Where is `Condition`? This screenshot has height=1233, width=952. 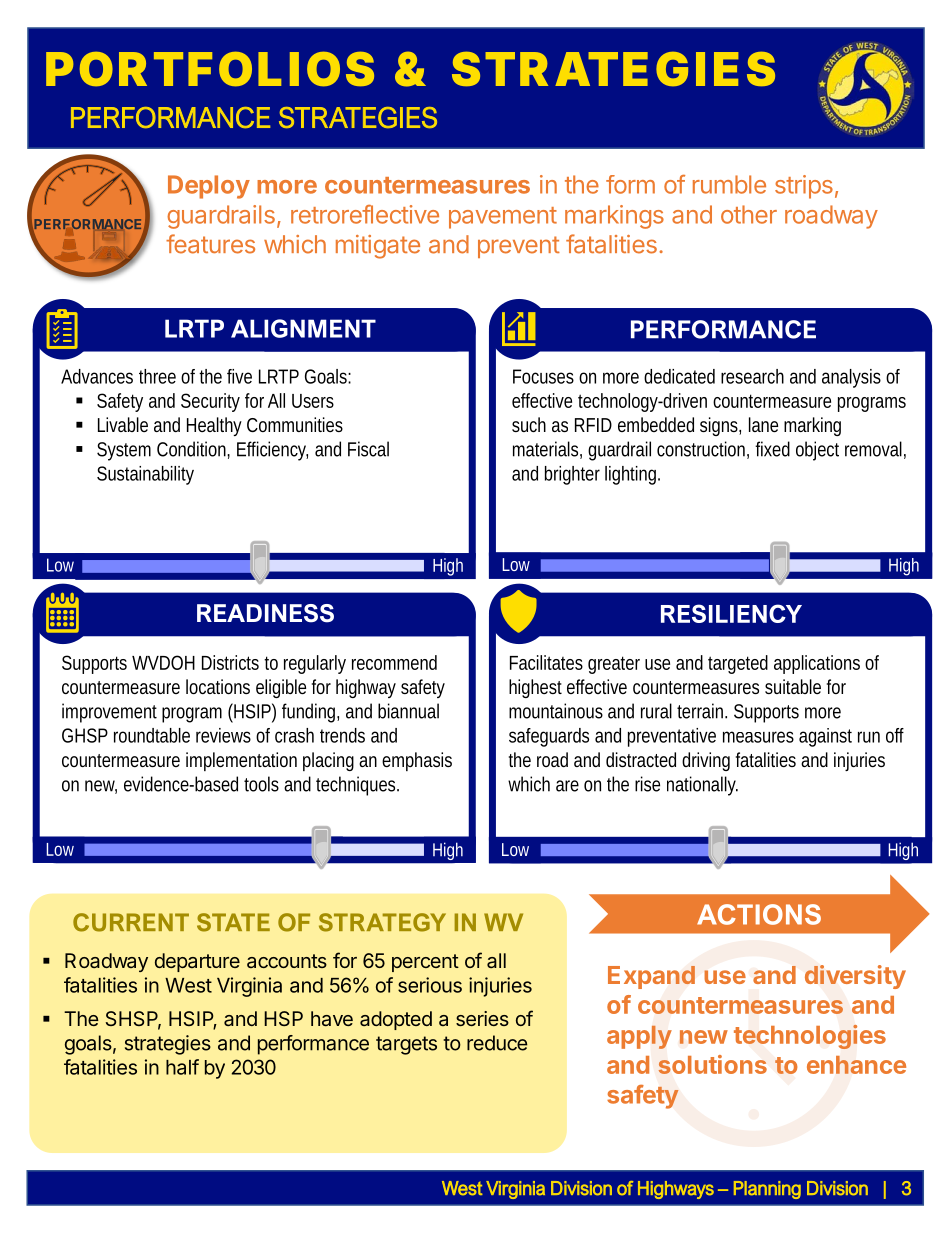 Condition is located at coordinates (192, 449).
